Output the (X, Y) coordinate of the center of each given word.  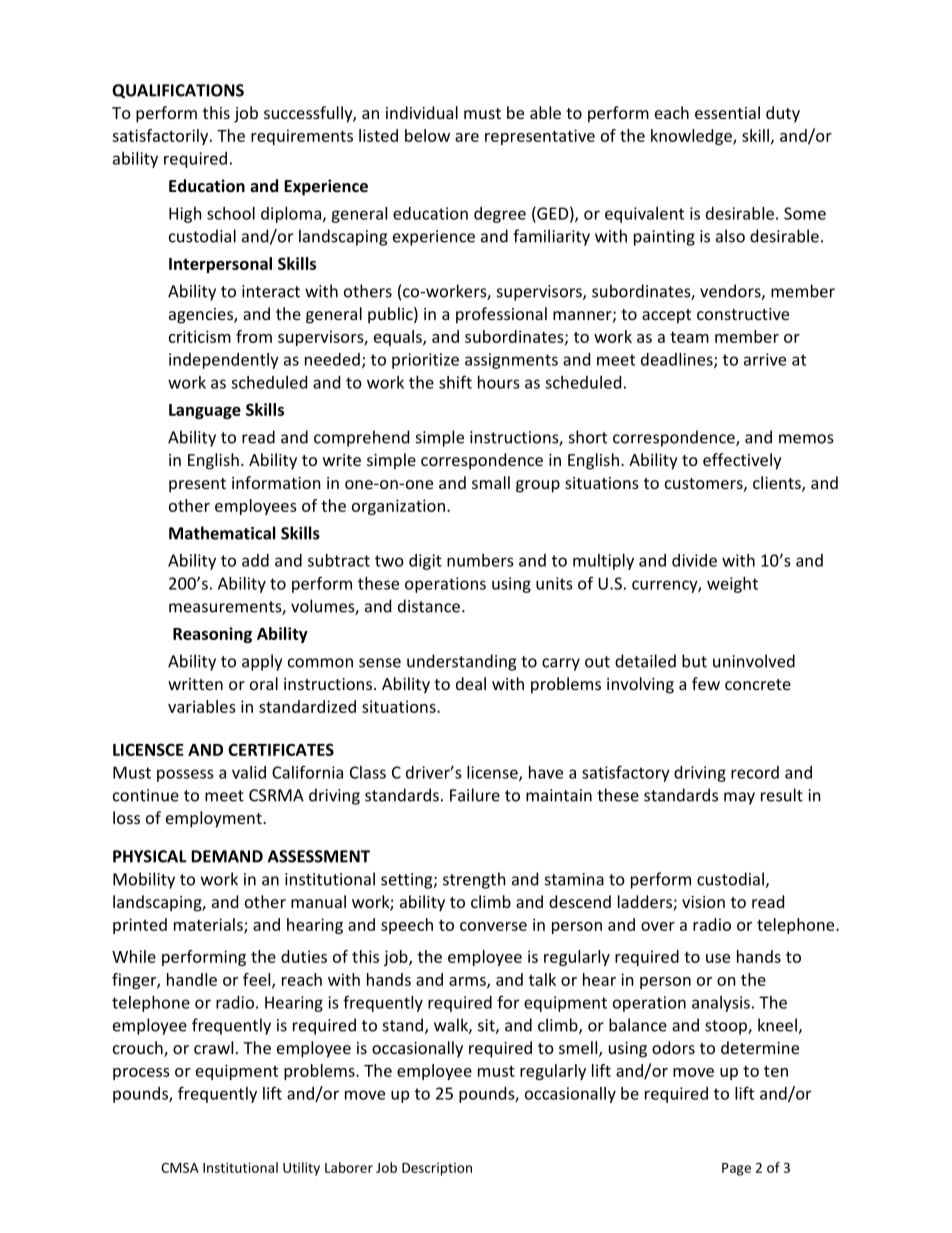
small (491, 482)
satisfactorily (161, 137)
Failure (475, 795)
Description (437, 1169)
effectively (742, 461)
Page (736, 1169)
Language (205, 411)
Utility (301, 1169)
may (739, 798)
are (467, 137)
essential (727, 112)
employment (215, 819)
